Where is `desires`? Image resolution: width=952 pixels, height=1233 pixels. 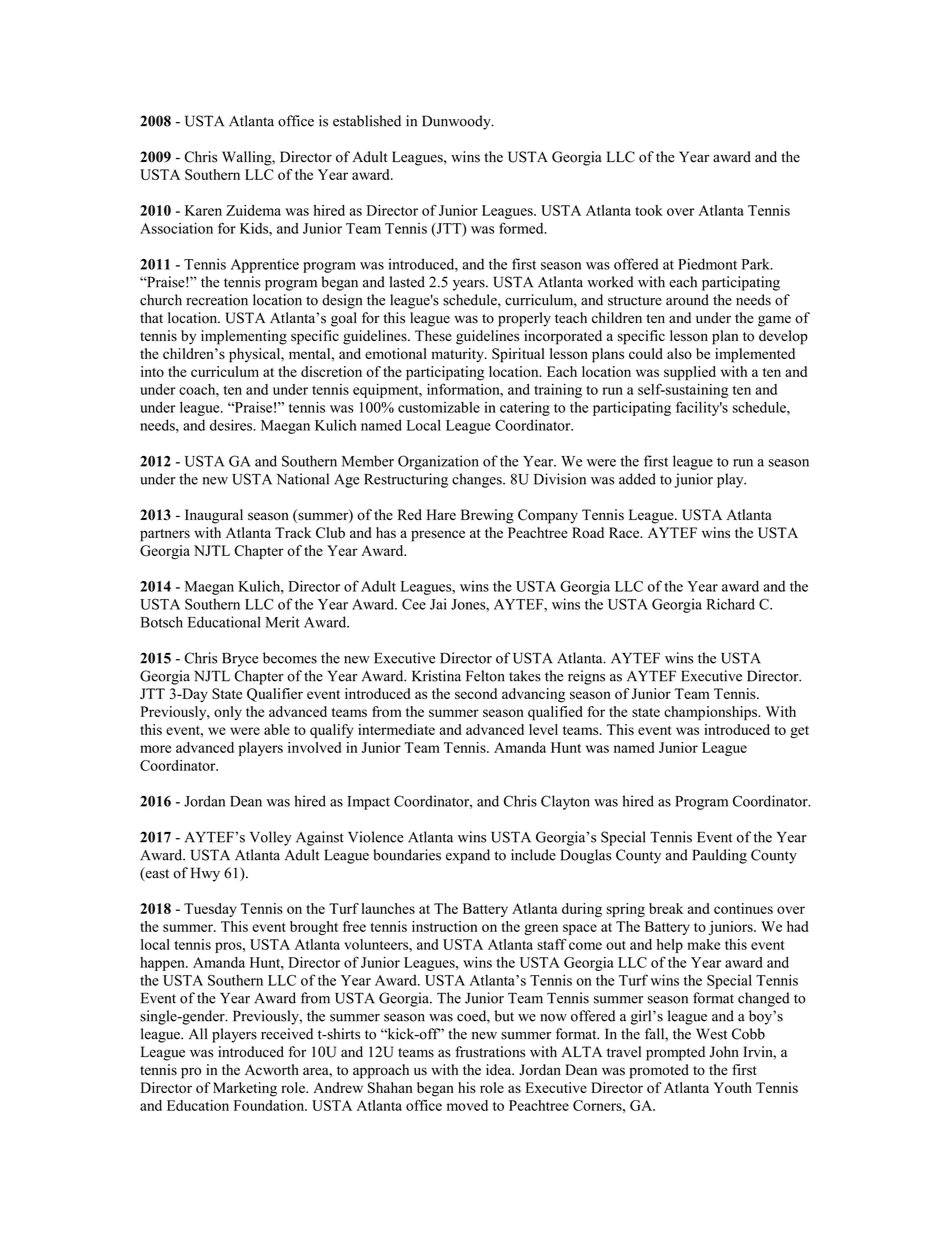
desires is located at coordinates (232, 425).
